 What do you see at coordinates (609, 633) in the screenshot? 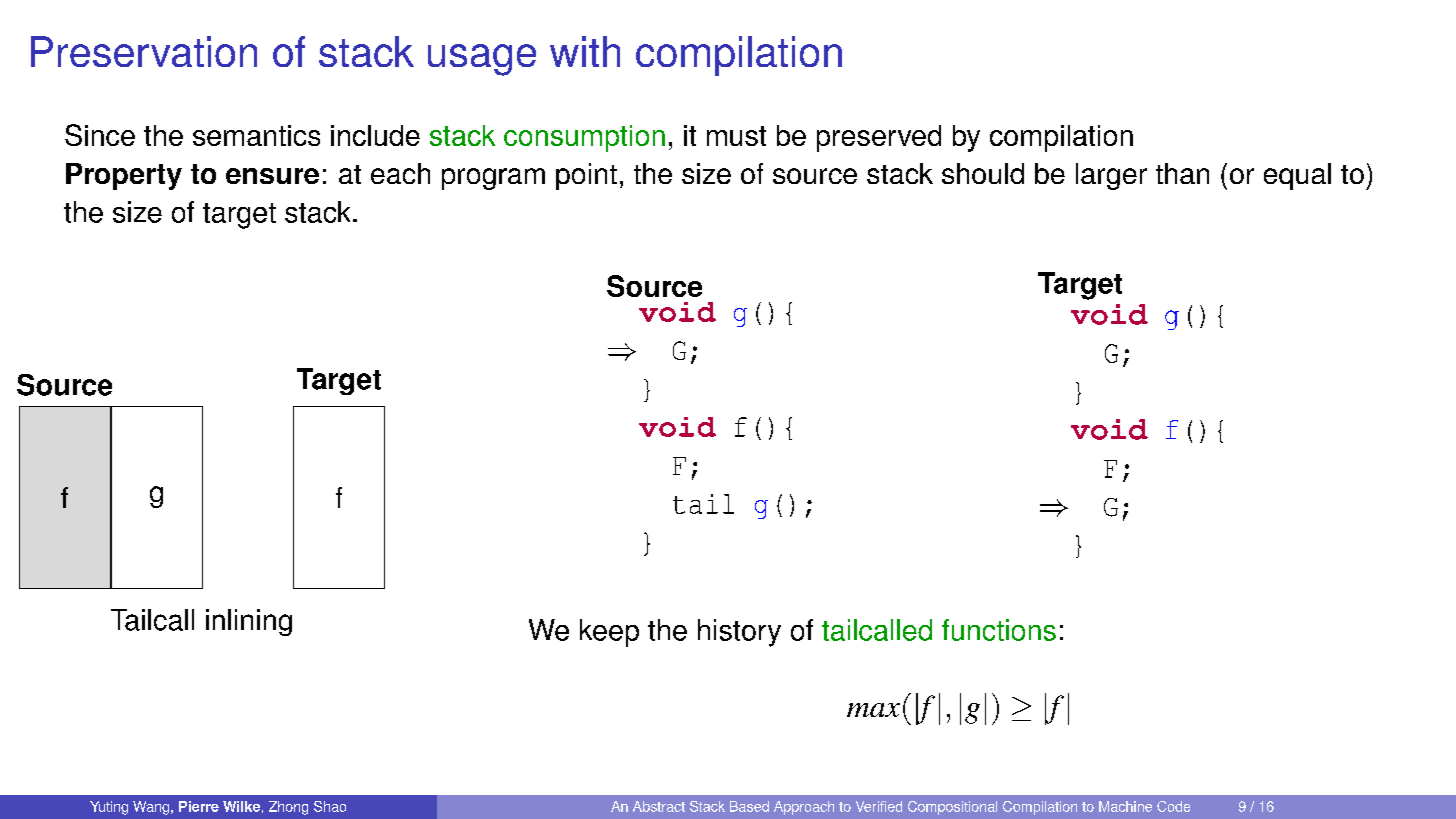
I see `keep` at bounding box center [609, 633].
